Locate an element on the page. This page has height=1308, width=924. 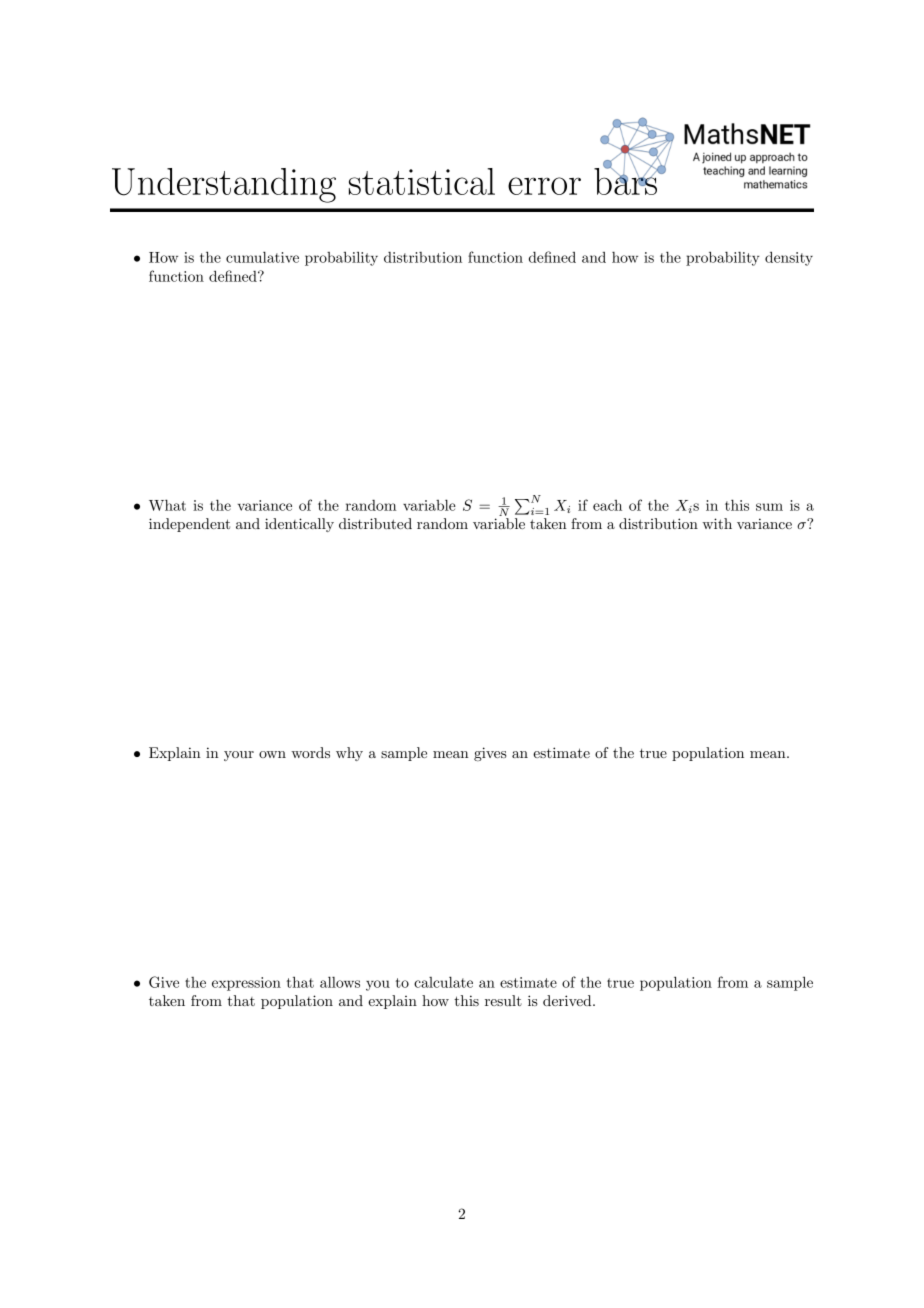
distributed is located at coordinates (375, 523).
